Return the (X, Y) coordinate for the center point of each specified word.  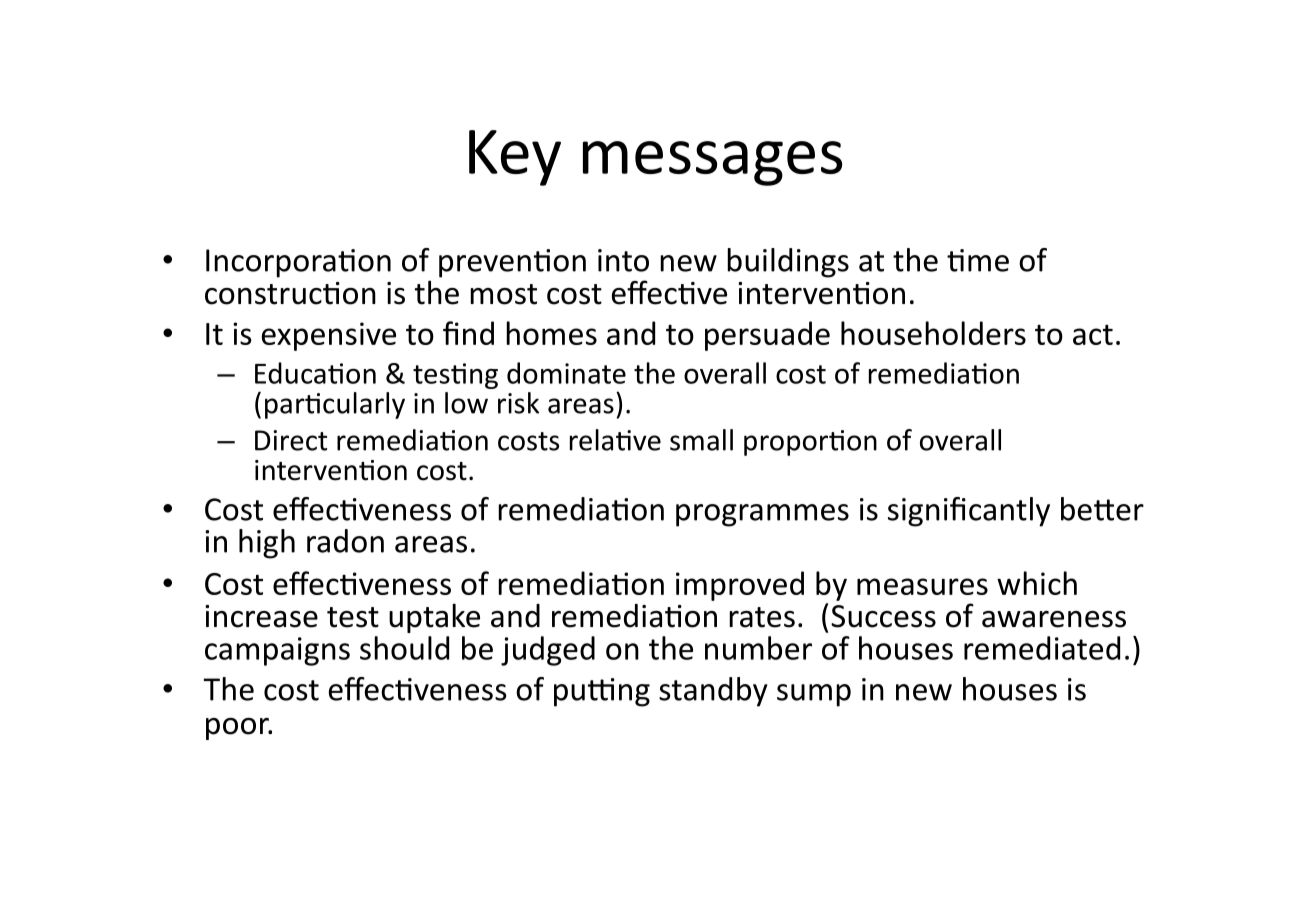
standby (713, 692)
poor (238, 729)
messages (712, 163)
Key (515, 158)
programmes (762, 515)
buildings (788, 263)
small (701, 440)
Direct (291, 440)
